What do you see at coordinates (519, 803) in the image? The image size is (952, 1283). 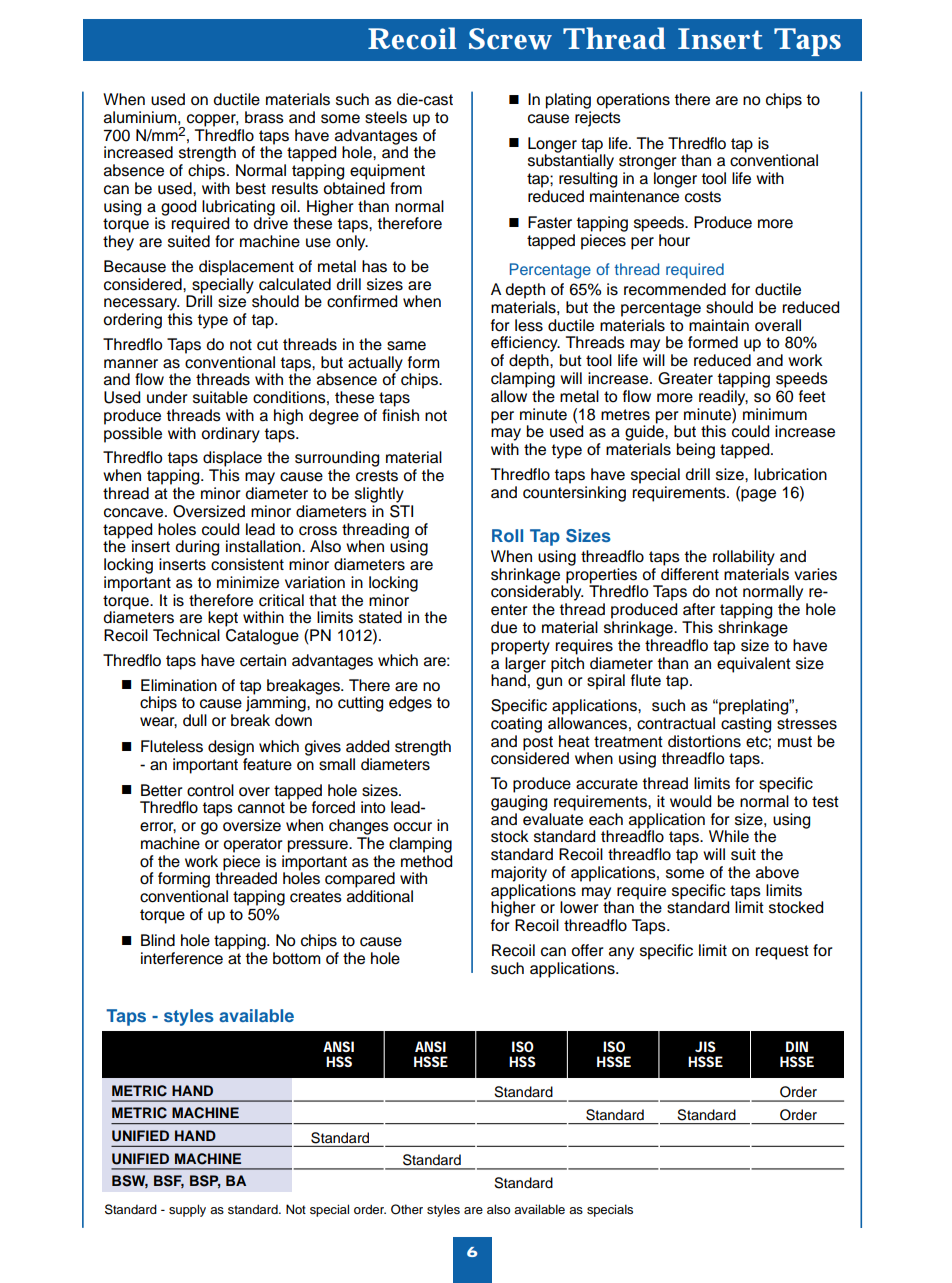 I see `gauging` at bounding box center [519, 803].
